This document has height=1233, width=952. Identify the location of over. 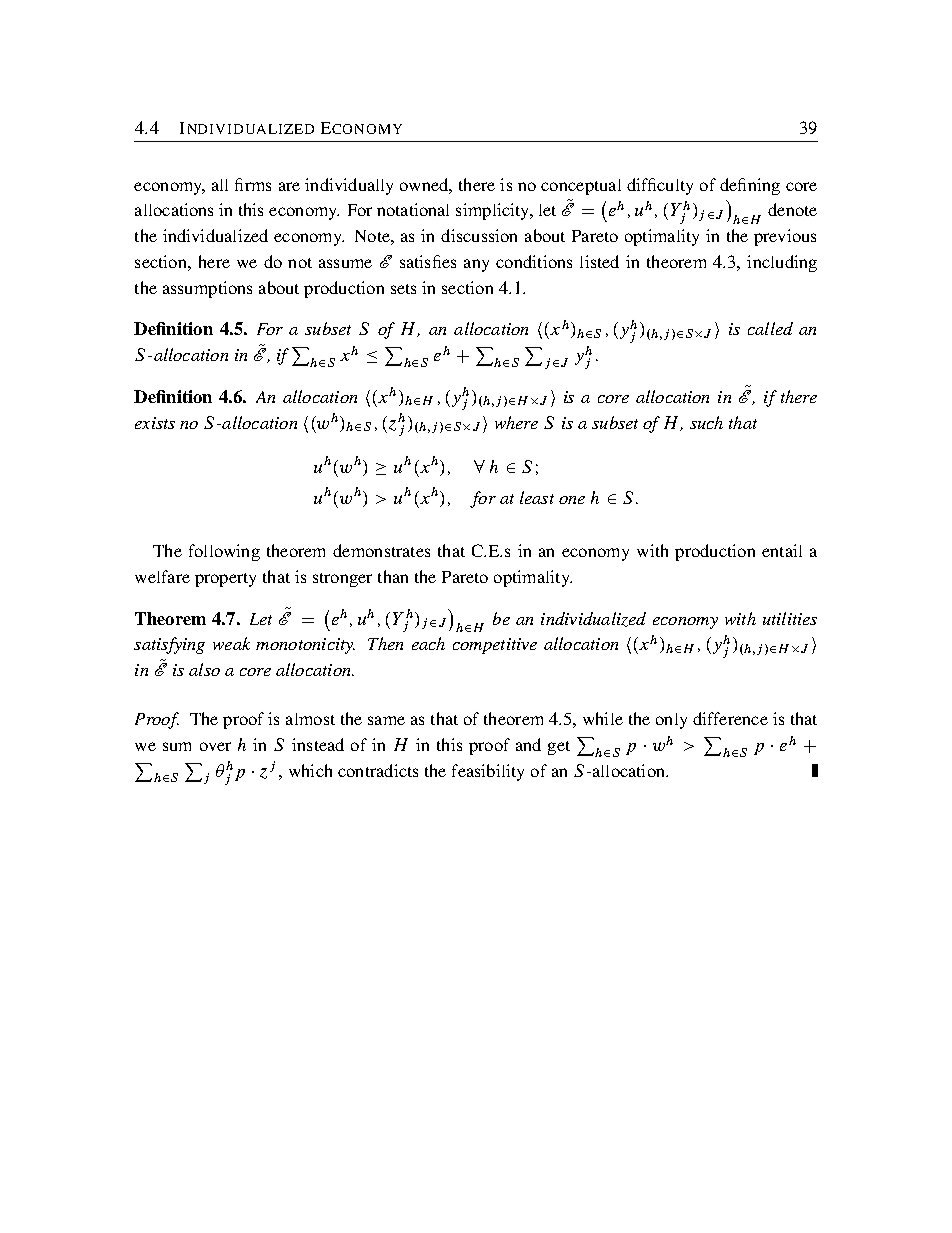
(215, 746).
